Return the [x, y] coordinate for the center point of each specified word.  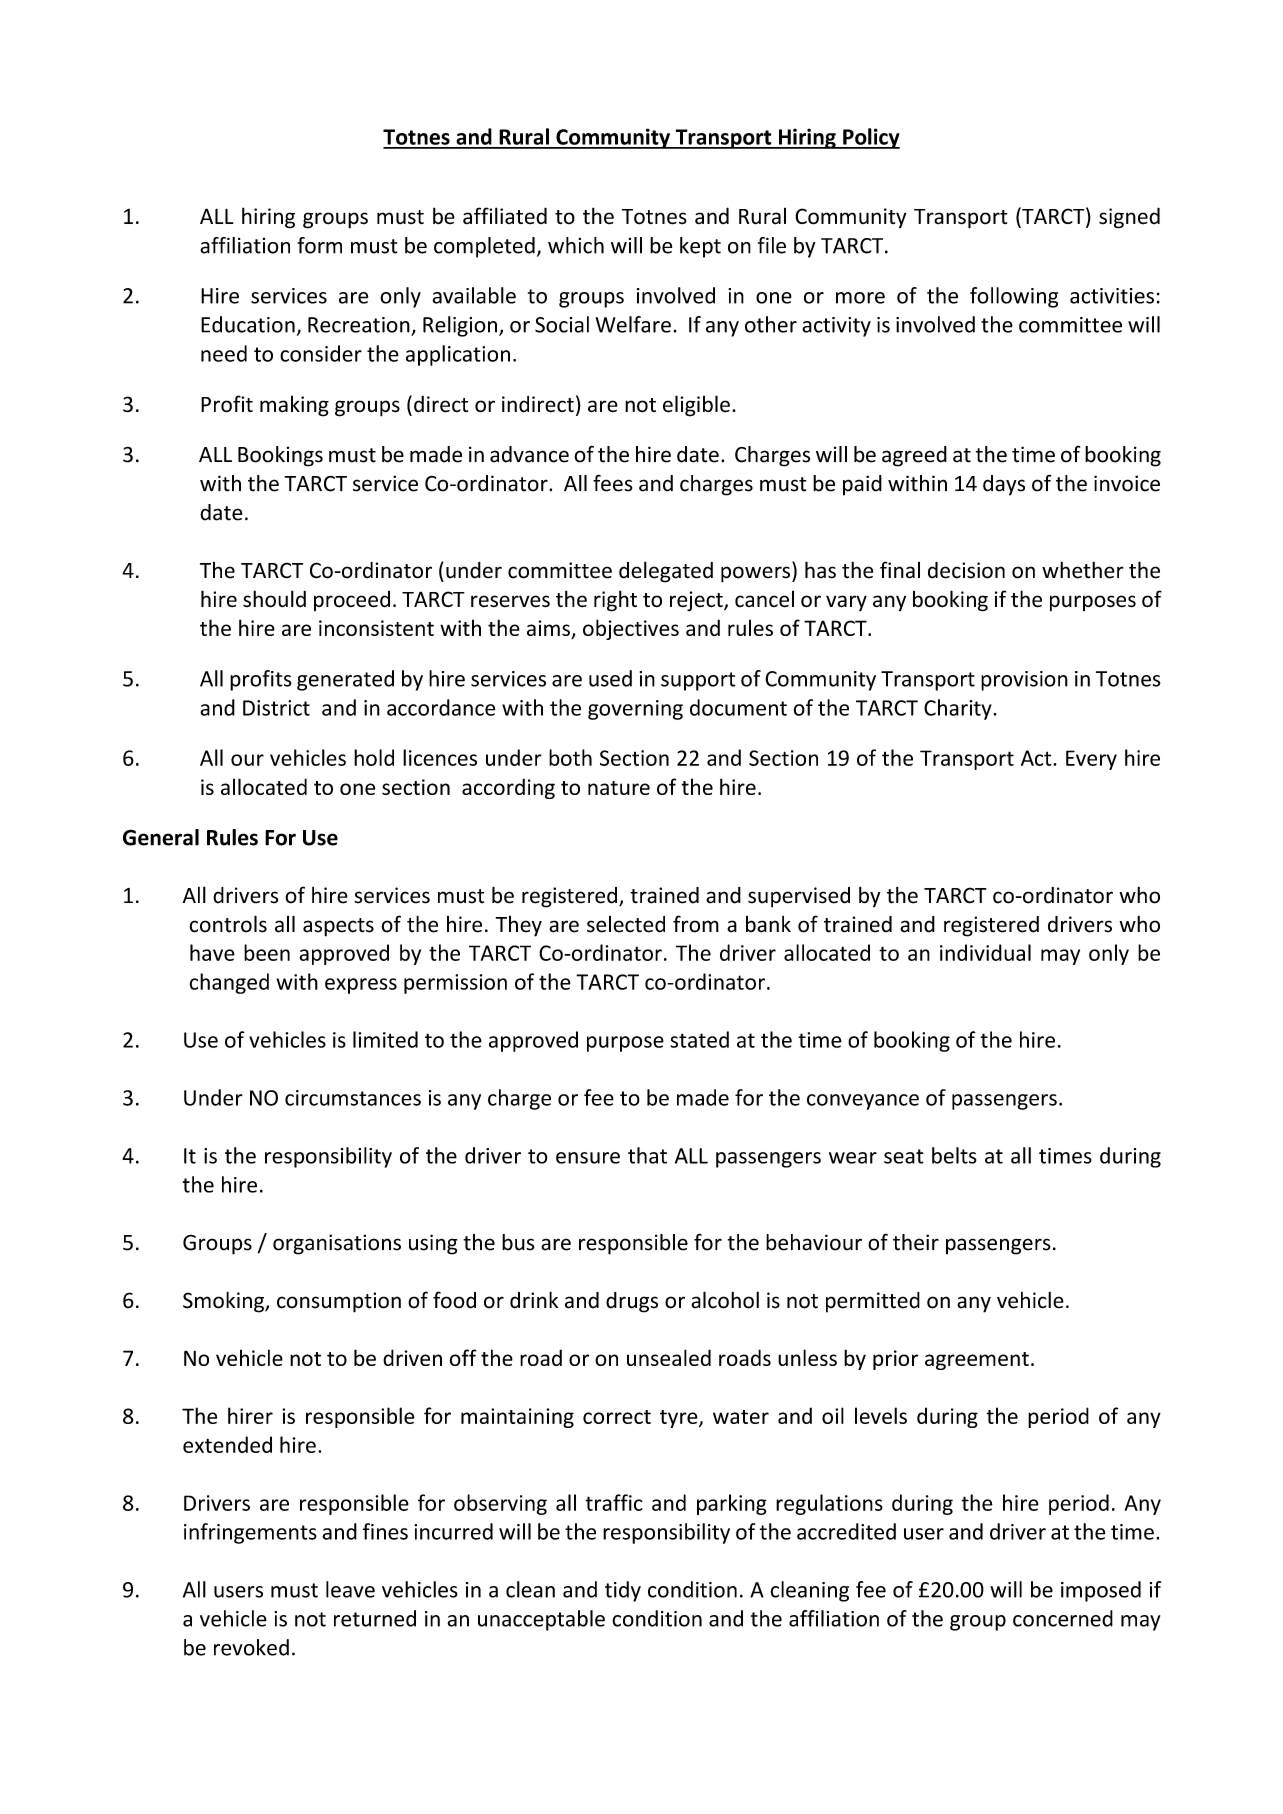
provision [1024, 681]
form [319, 245]
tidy [623, 1591]
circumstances [353, 1098]
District [276, 708]
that [647, 1155]
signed [1129, 218]
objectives [631, 629]
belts [954, 1155]
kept [700, 247]
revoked [251, 1647]
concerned [1063, 1618]
